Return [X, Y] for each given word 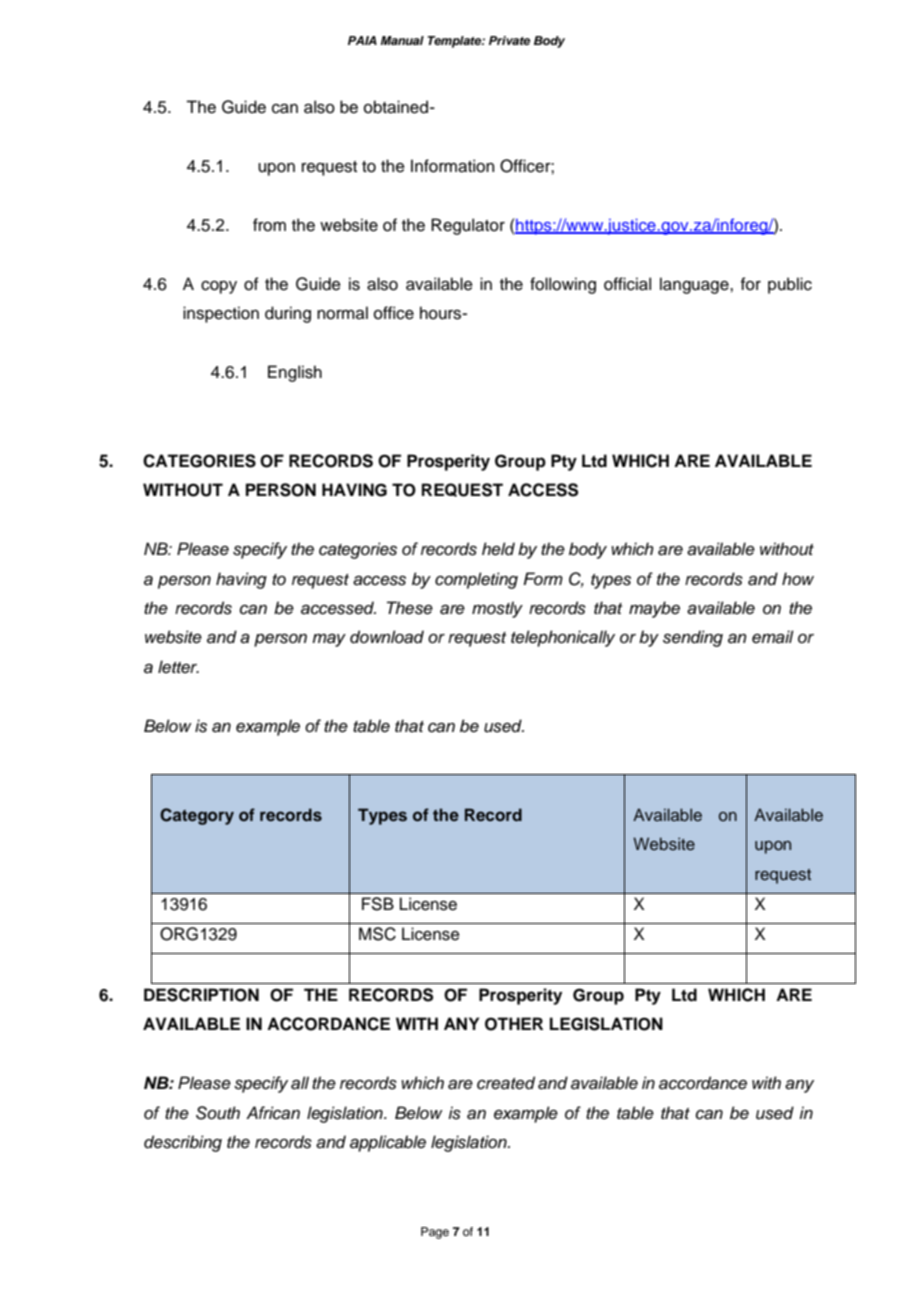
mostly [497, 609]
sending [693, 638]
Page [435, 1233]
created [506, 1083]
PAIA [362, 40]
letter [178, 666]
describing [183, 1143]
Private [509, 40]
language [695, 285]
